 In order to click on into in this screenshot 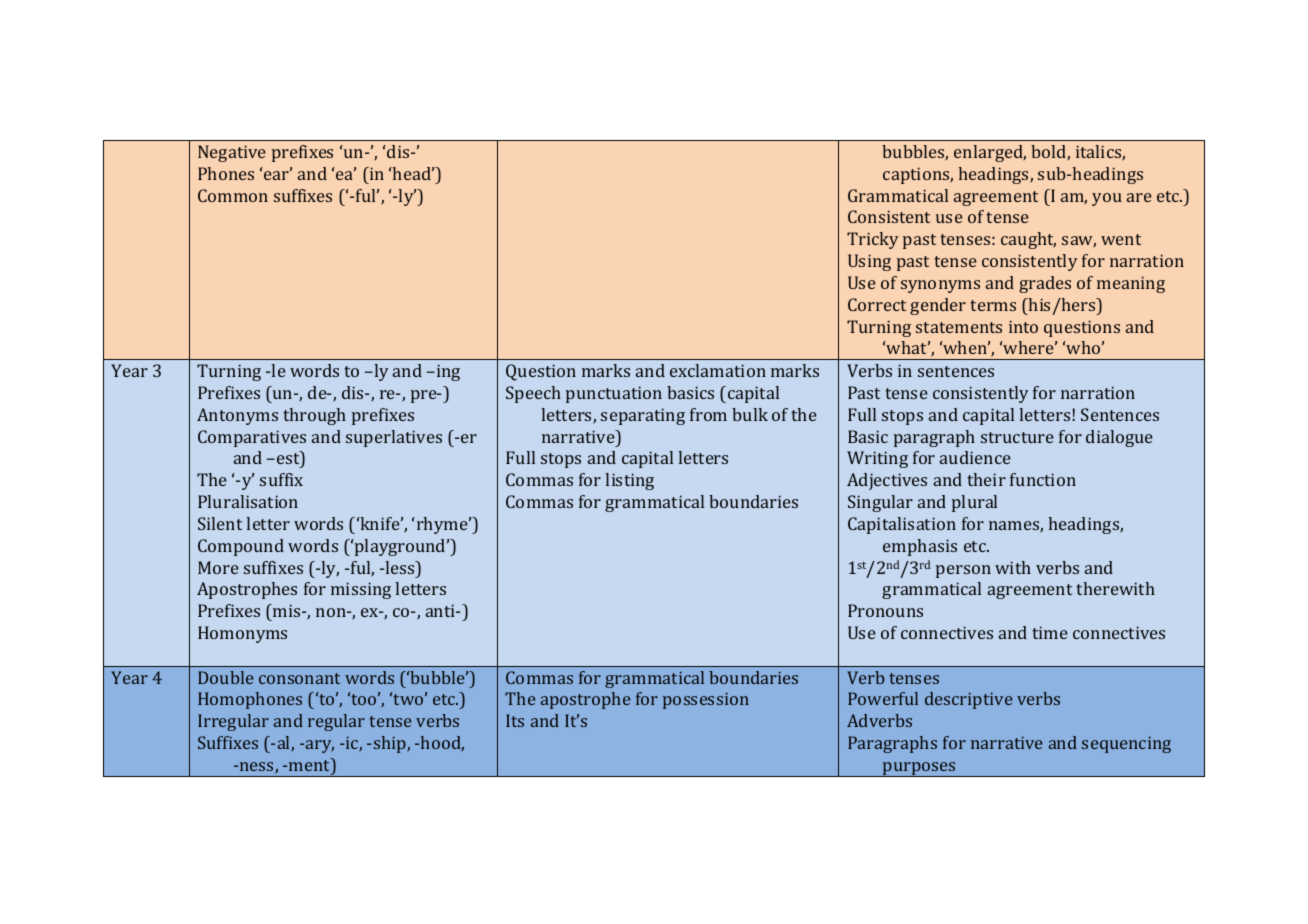, I will do `click(1023, 326)`.
